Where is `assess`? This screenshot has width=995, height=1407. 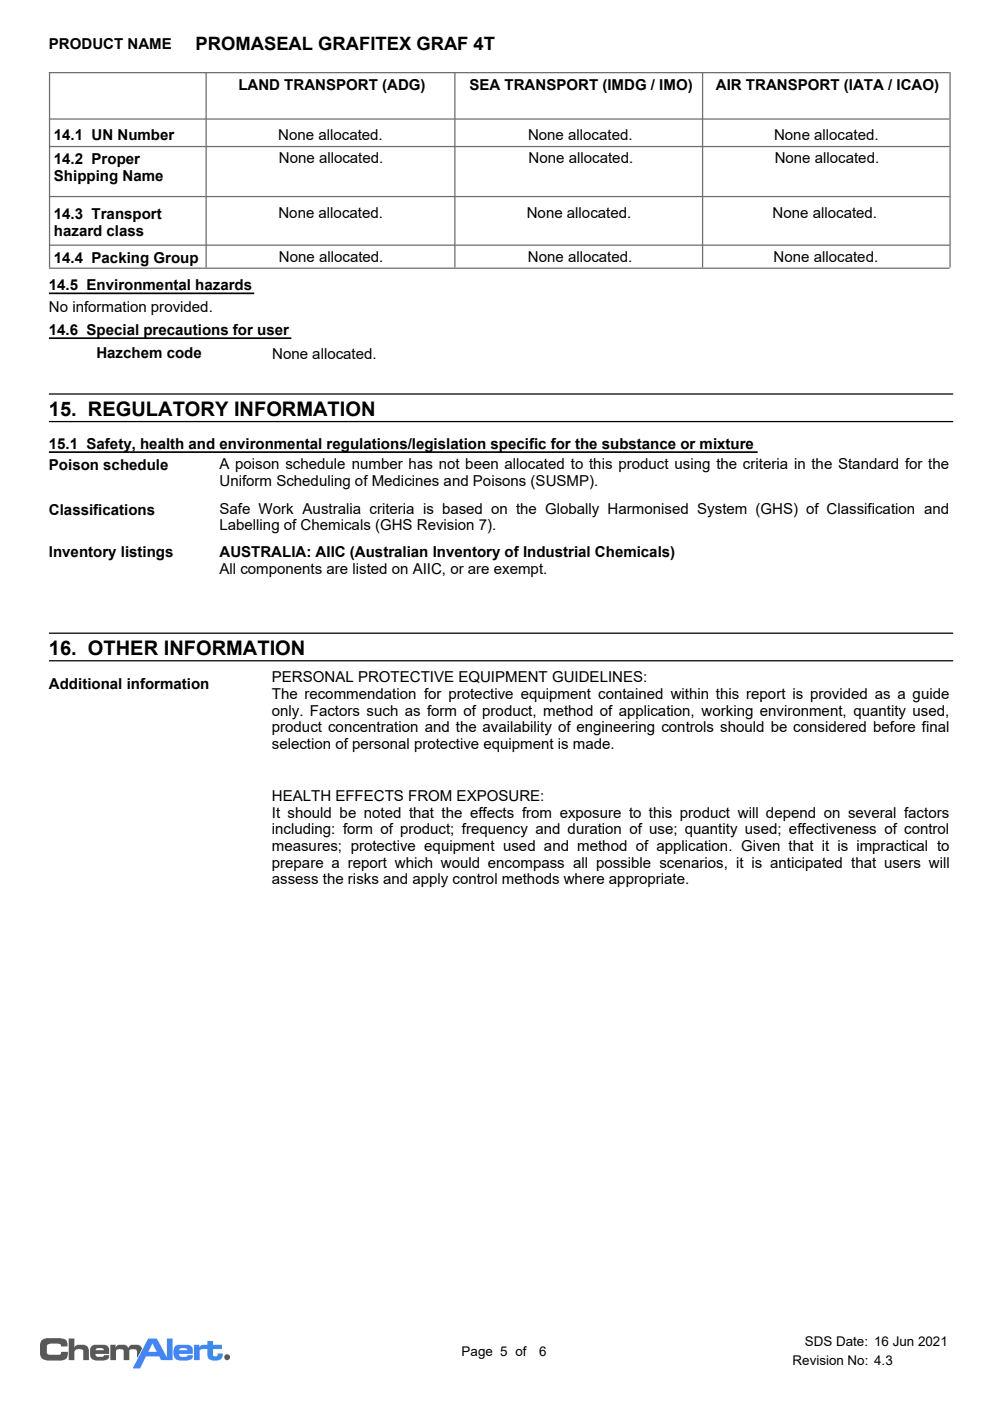 assess is located at coordinates (295, 880).
